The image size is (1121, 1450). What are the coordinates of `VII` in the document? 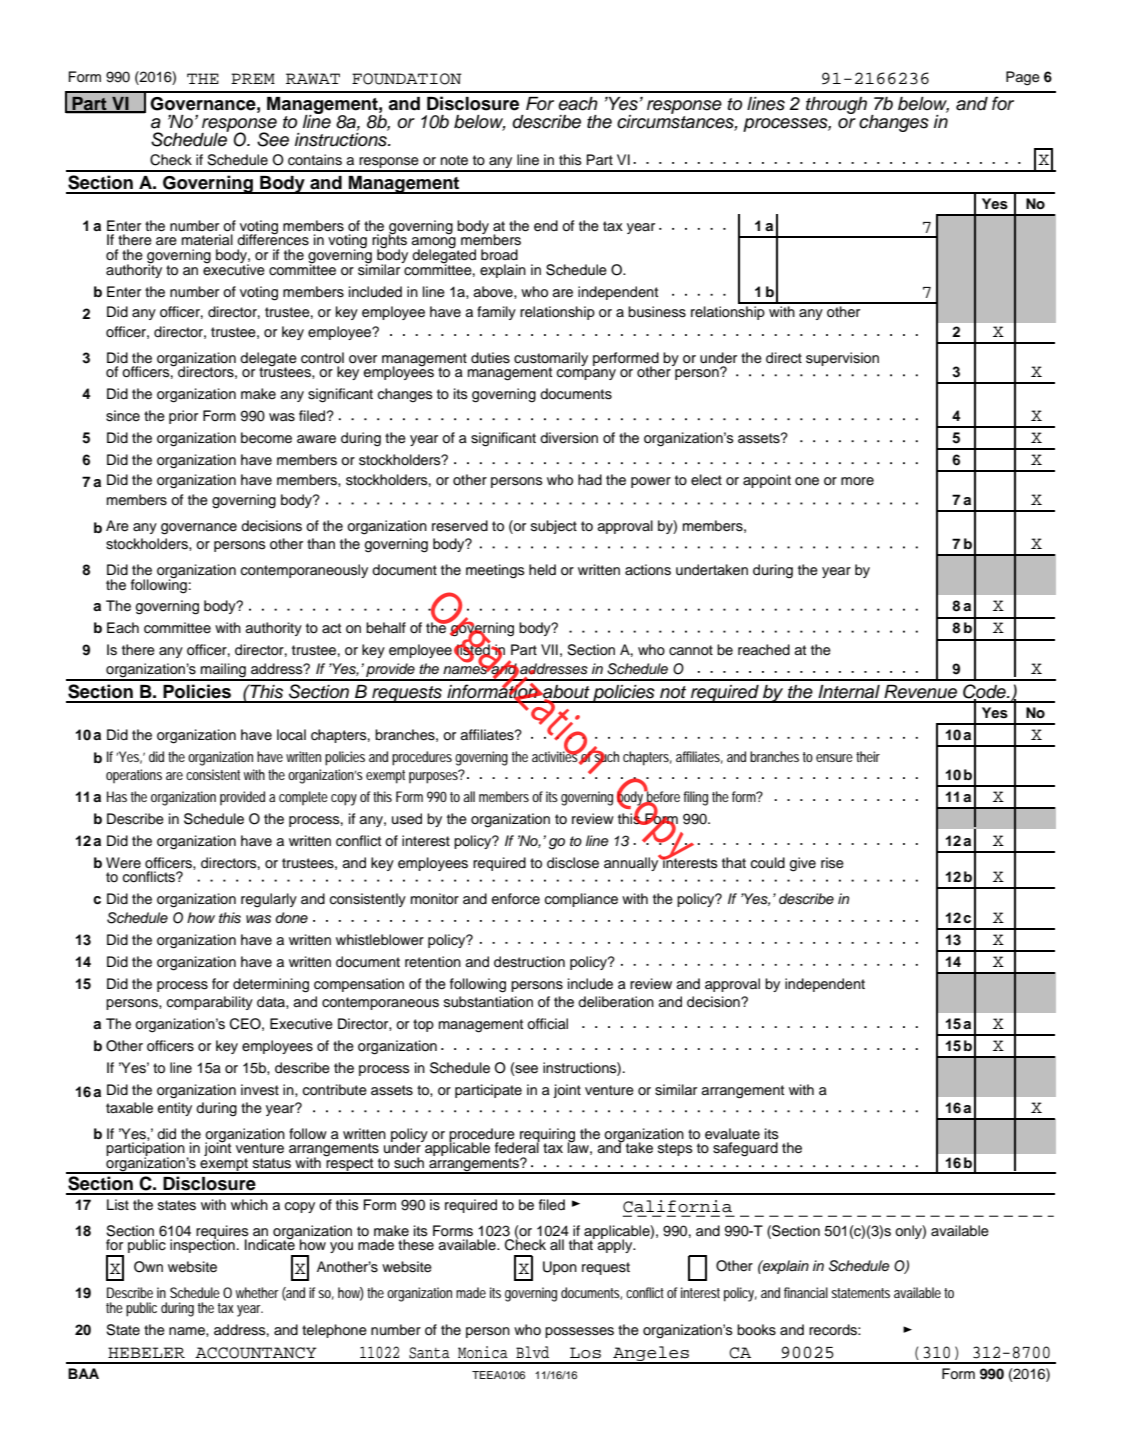 It's located at (549, 649).
